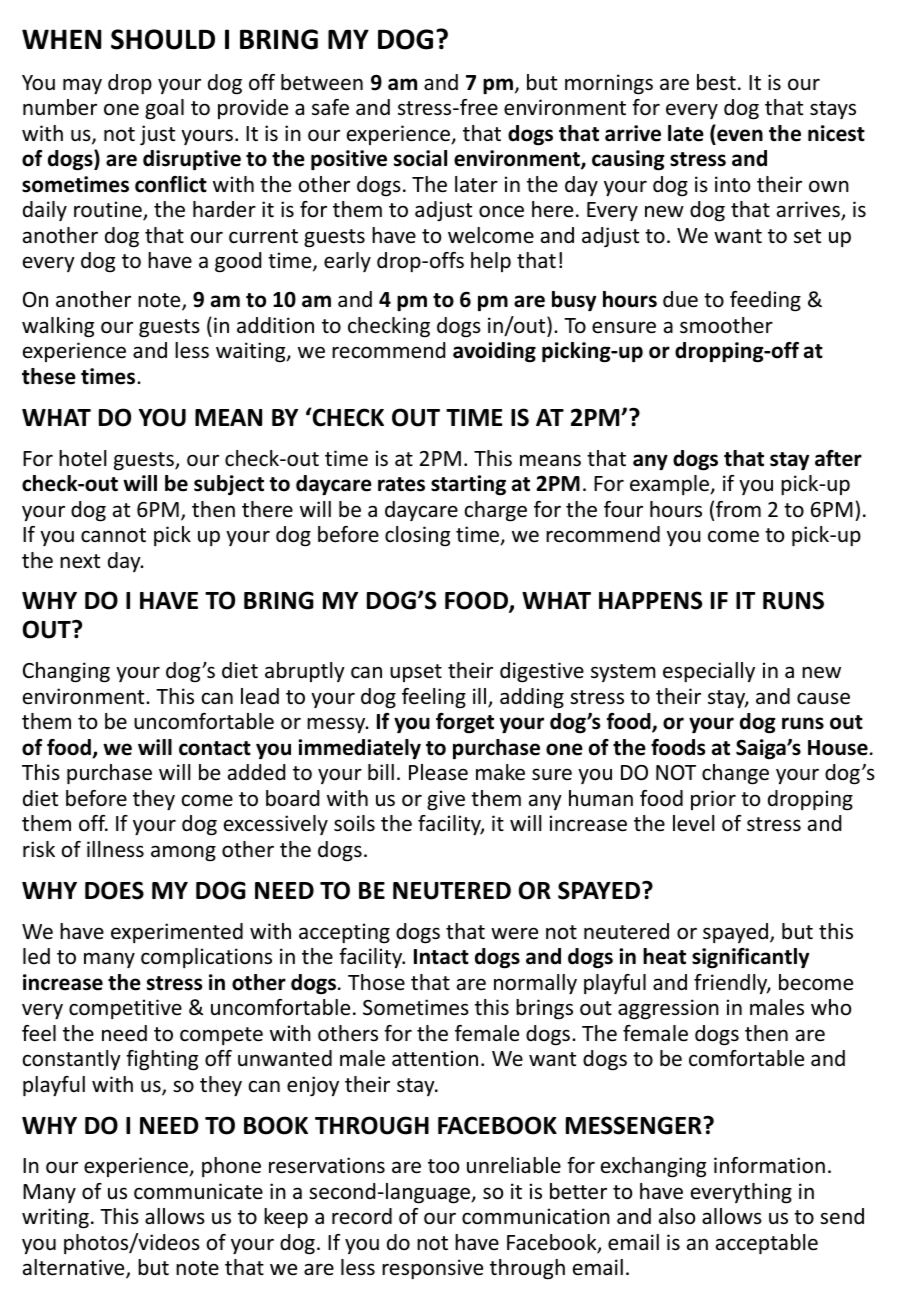  I want to click on especially, so click(709, 672).
